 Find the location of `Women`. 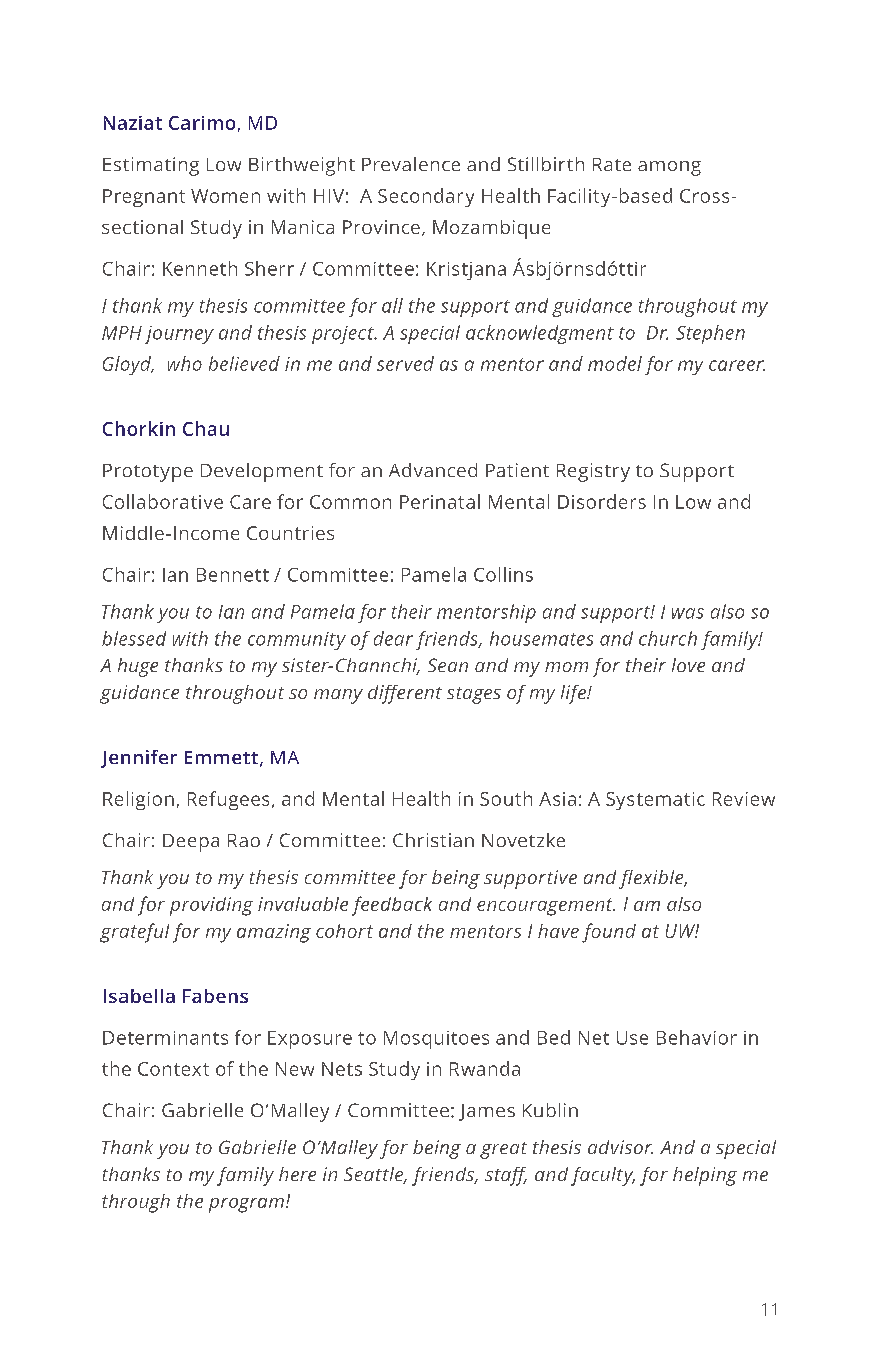

Women is located at coordinates (225, 196).
